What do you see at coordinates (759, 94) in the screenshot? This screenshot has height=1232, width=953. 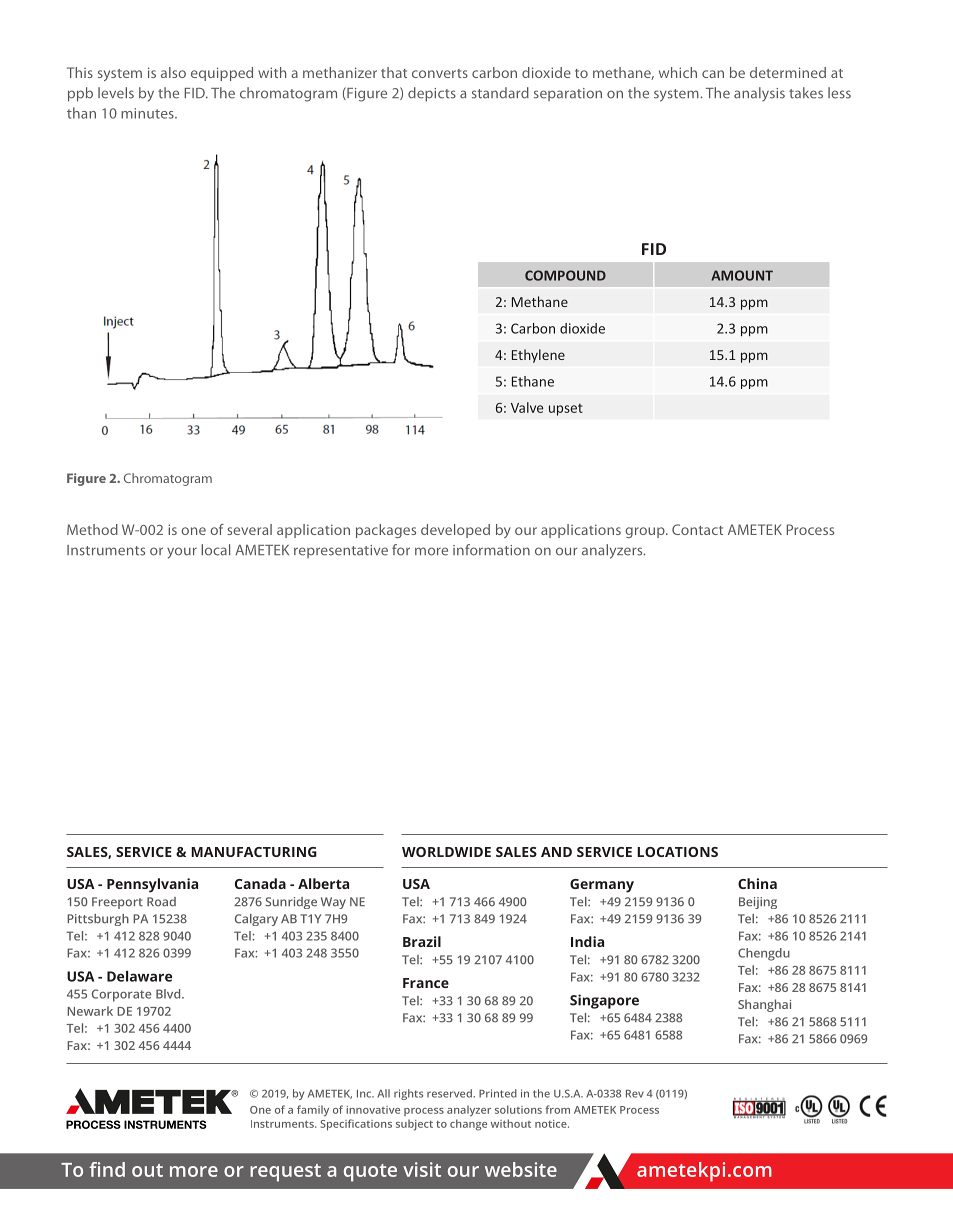 I see `analysis` at bounding box center [759, 94].
